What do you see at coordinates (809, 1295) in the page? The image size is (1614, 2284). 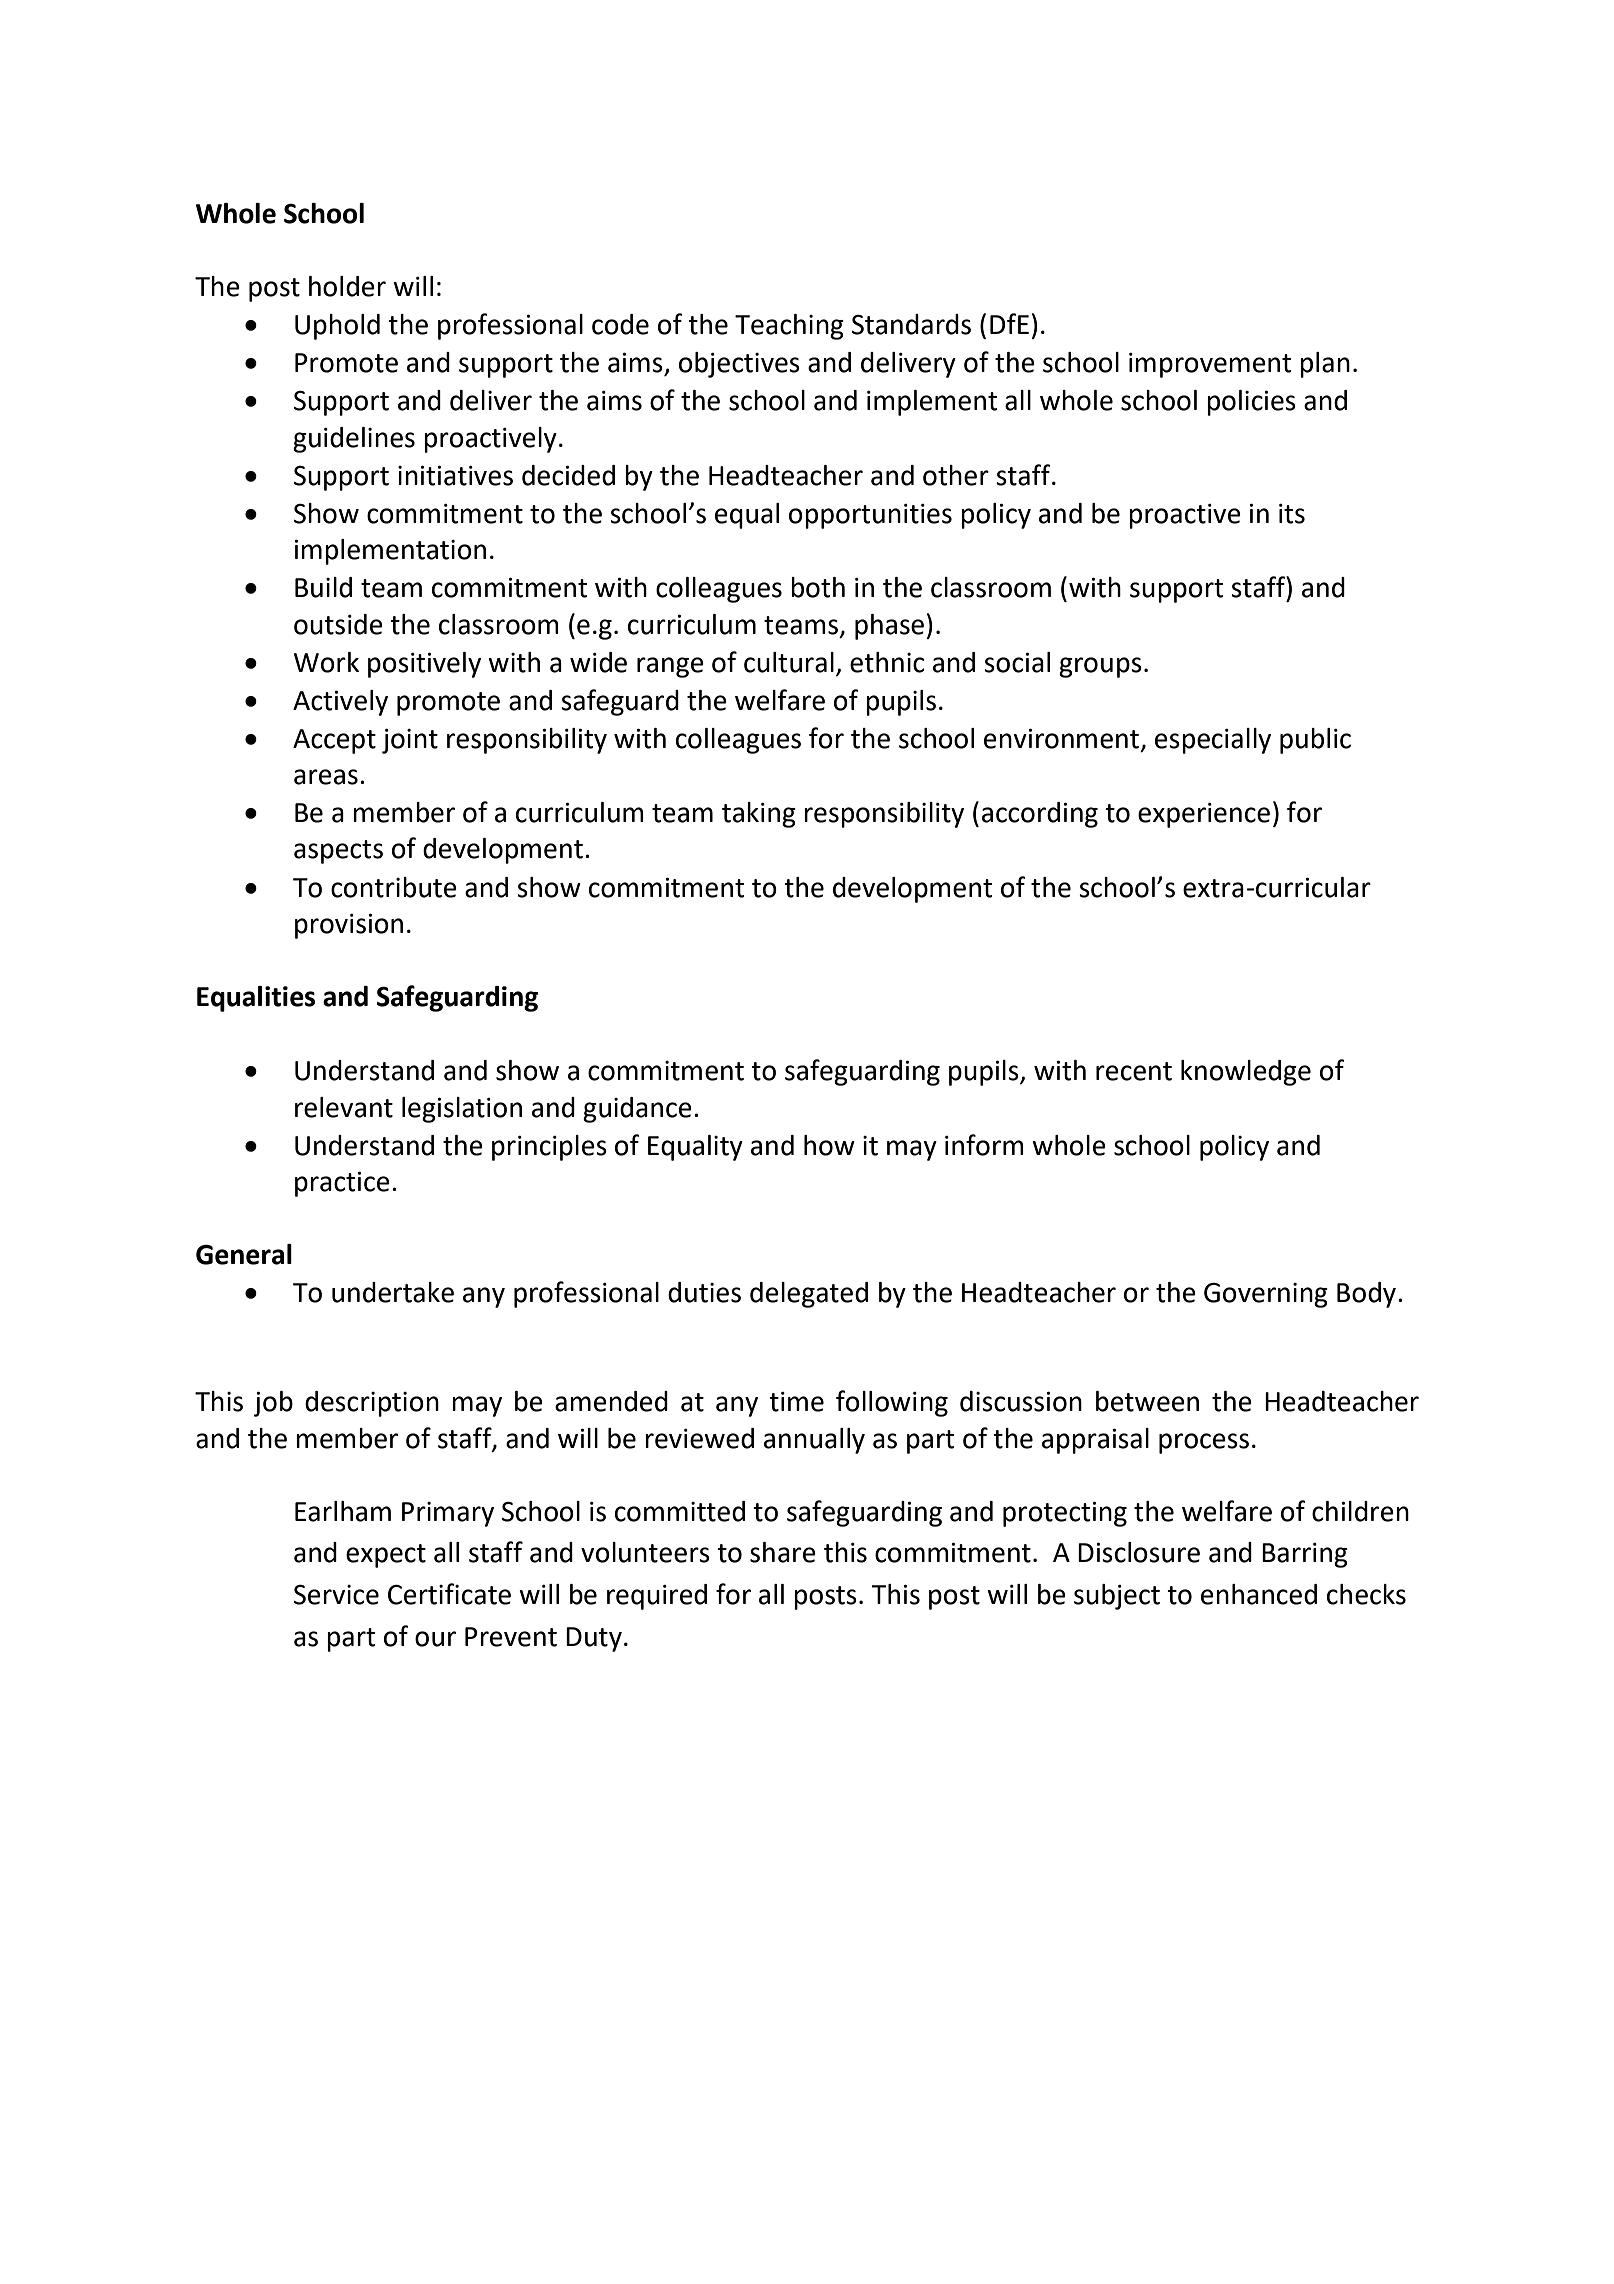 I see `delegated` at bounding box center [809, 1295].
